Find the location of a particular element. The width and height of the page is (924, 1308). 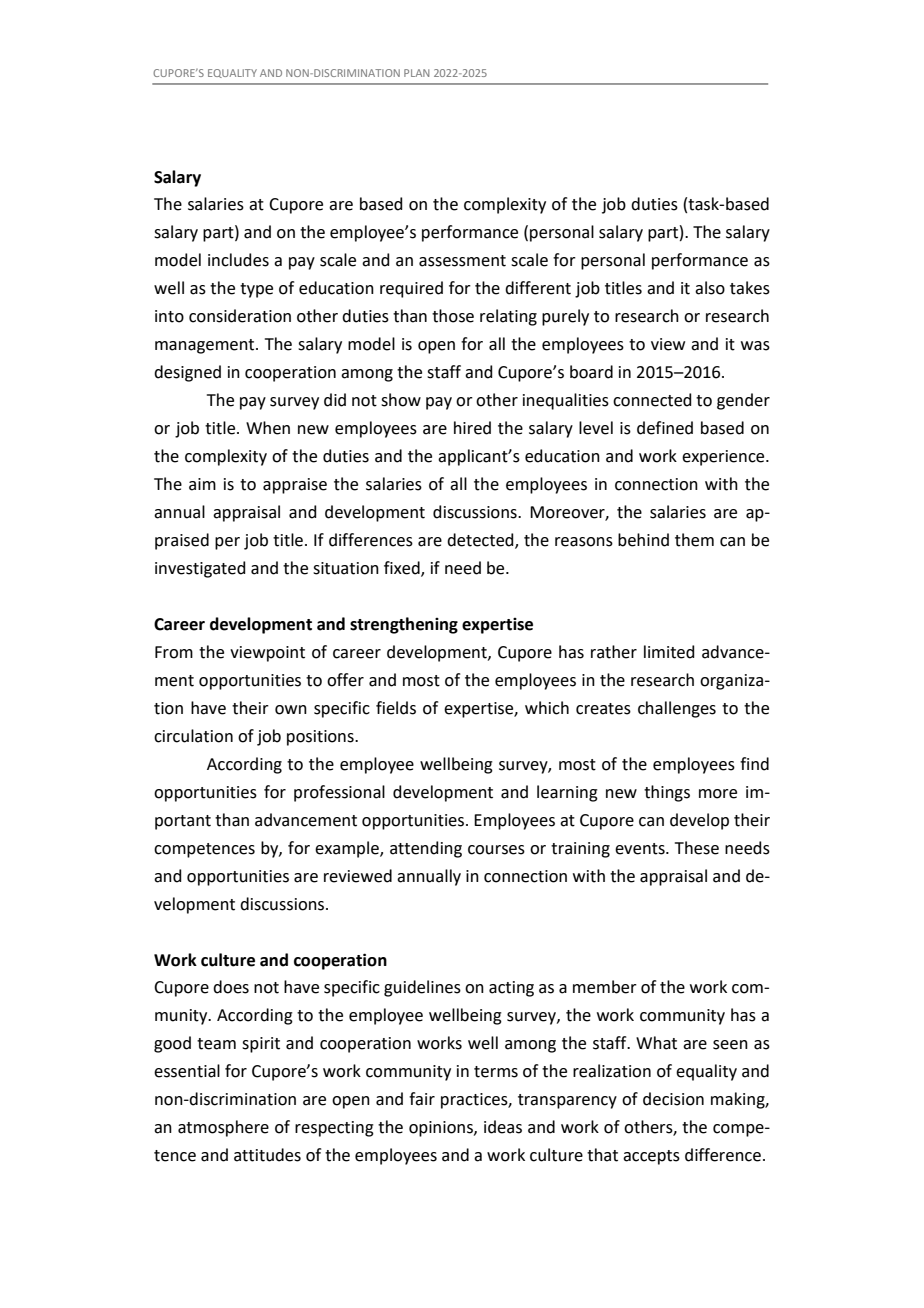

hired is located at coordinates (472, 428).
